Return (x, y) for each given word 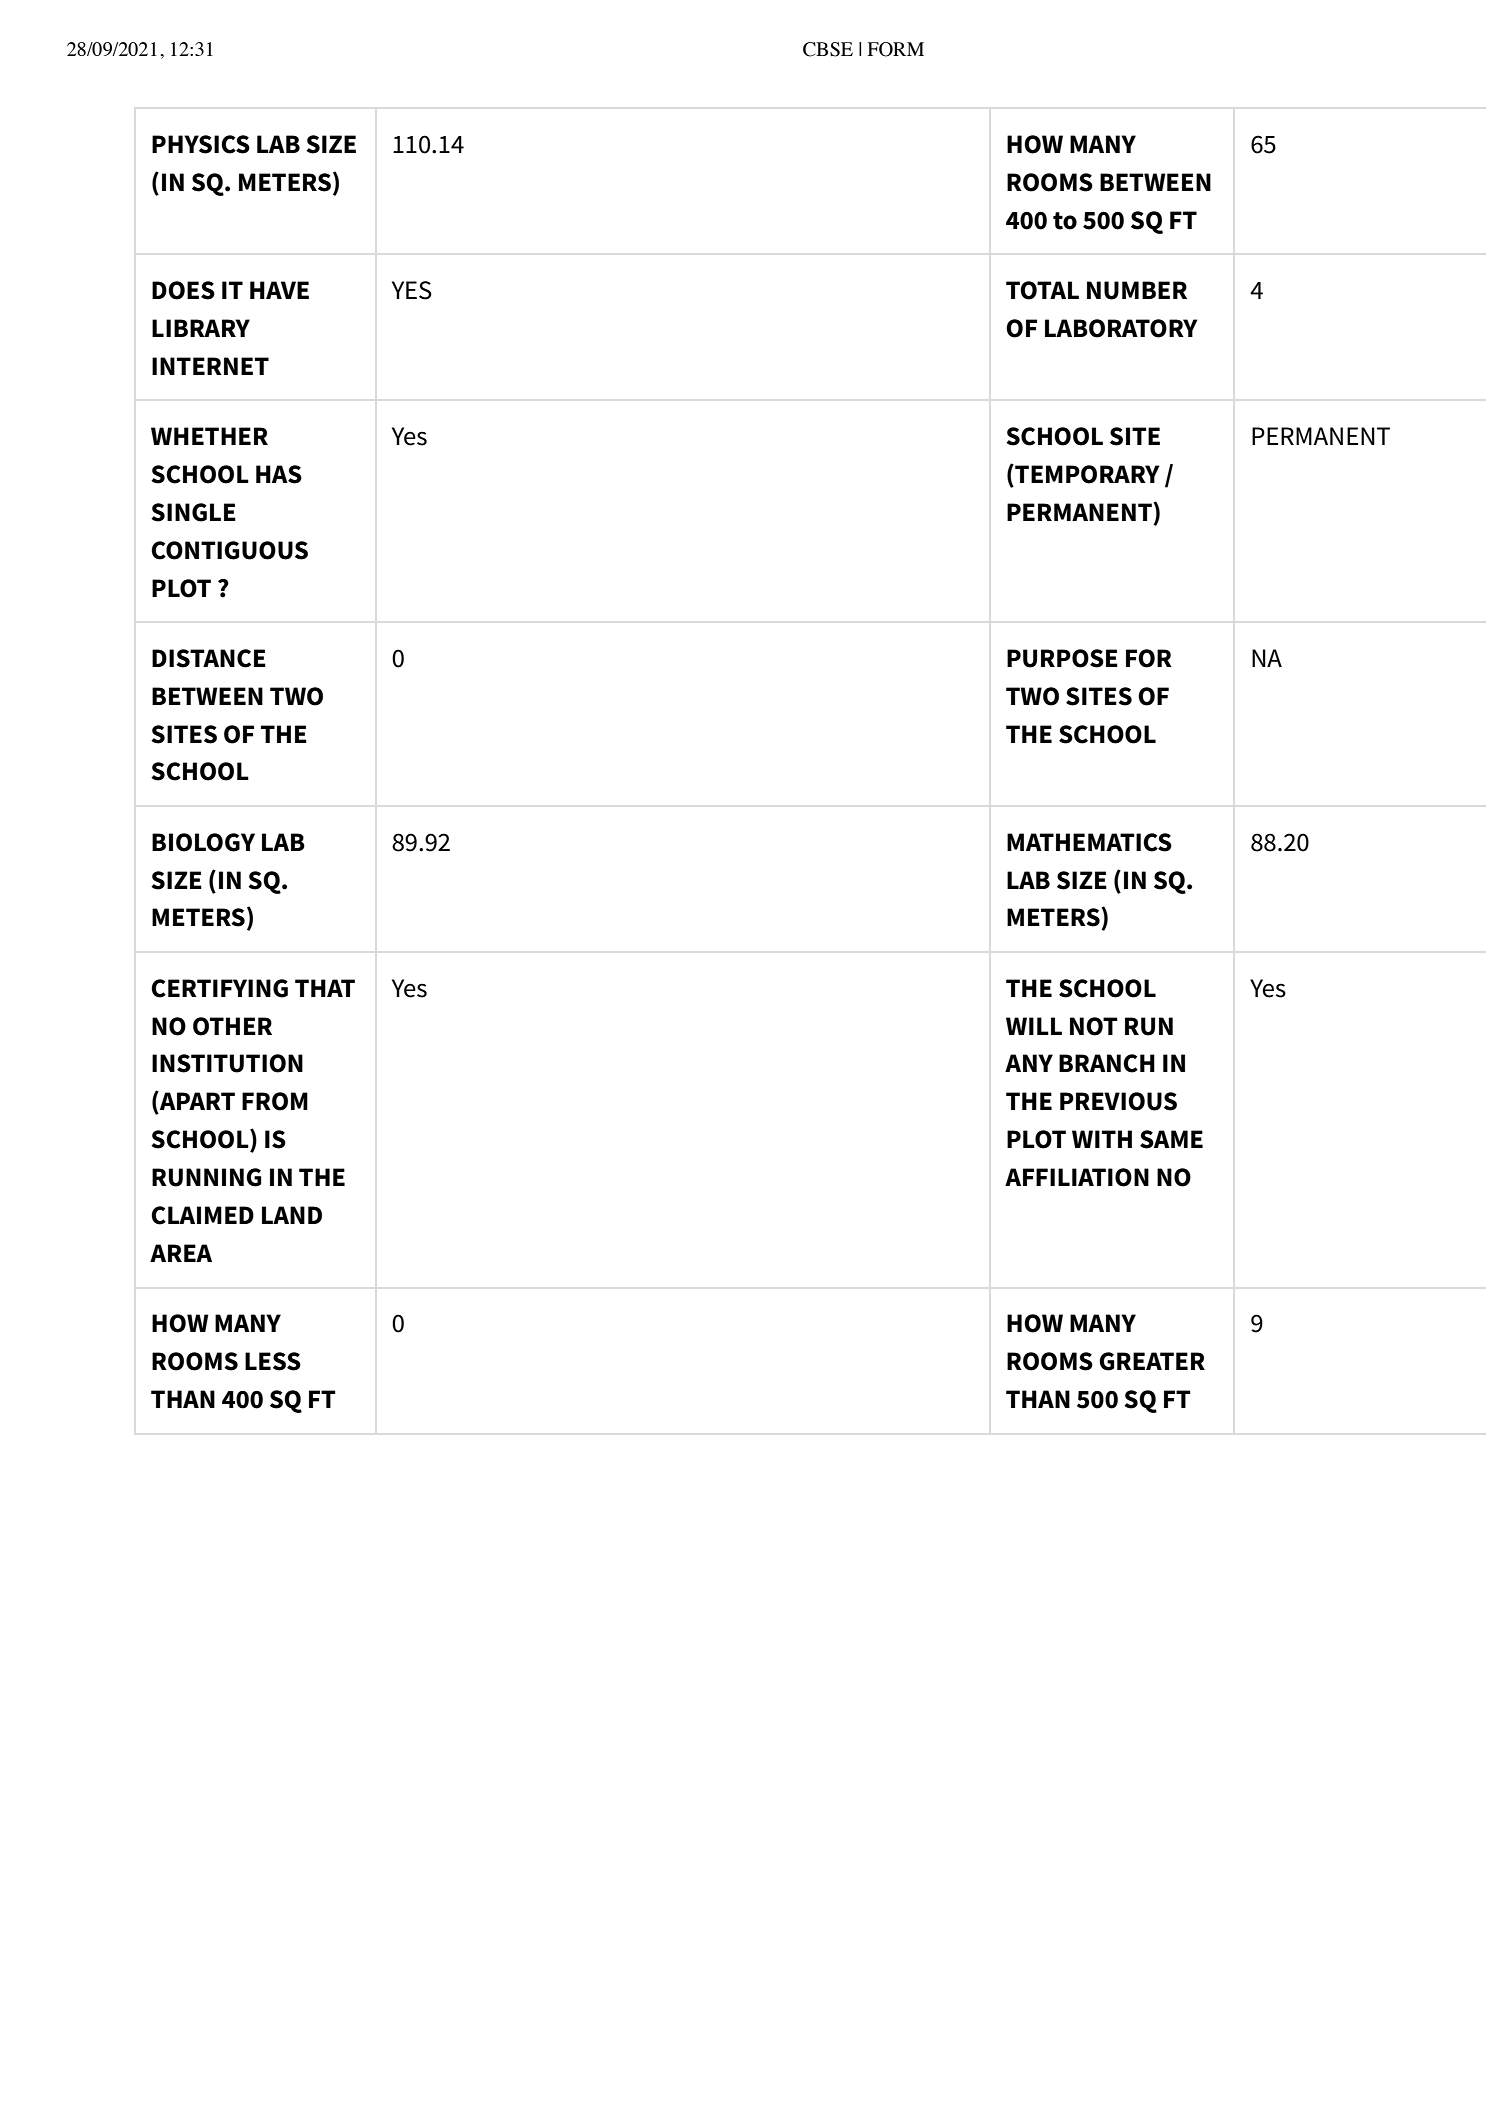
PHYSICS (201, 144)
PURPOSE (1062, 658)
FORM (896, 49)
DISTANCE (209, 658)
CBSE (828, 49)
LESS (273, 1361)
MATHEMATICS (1089, 842)
